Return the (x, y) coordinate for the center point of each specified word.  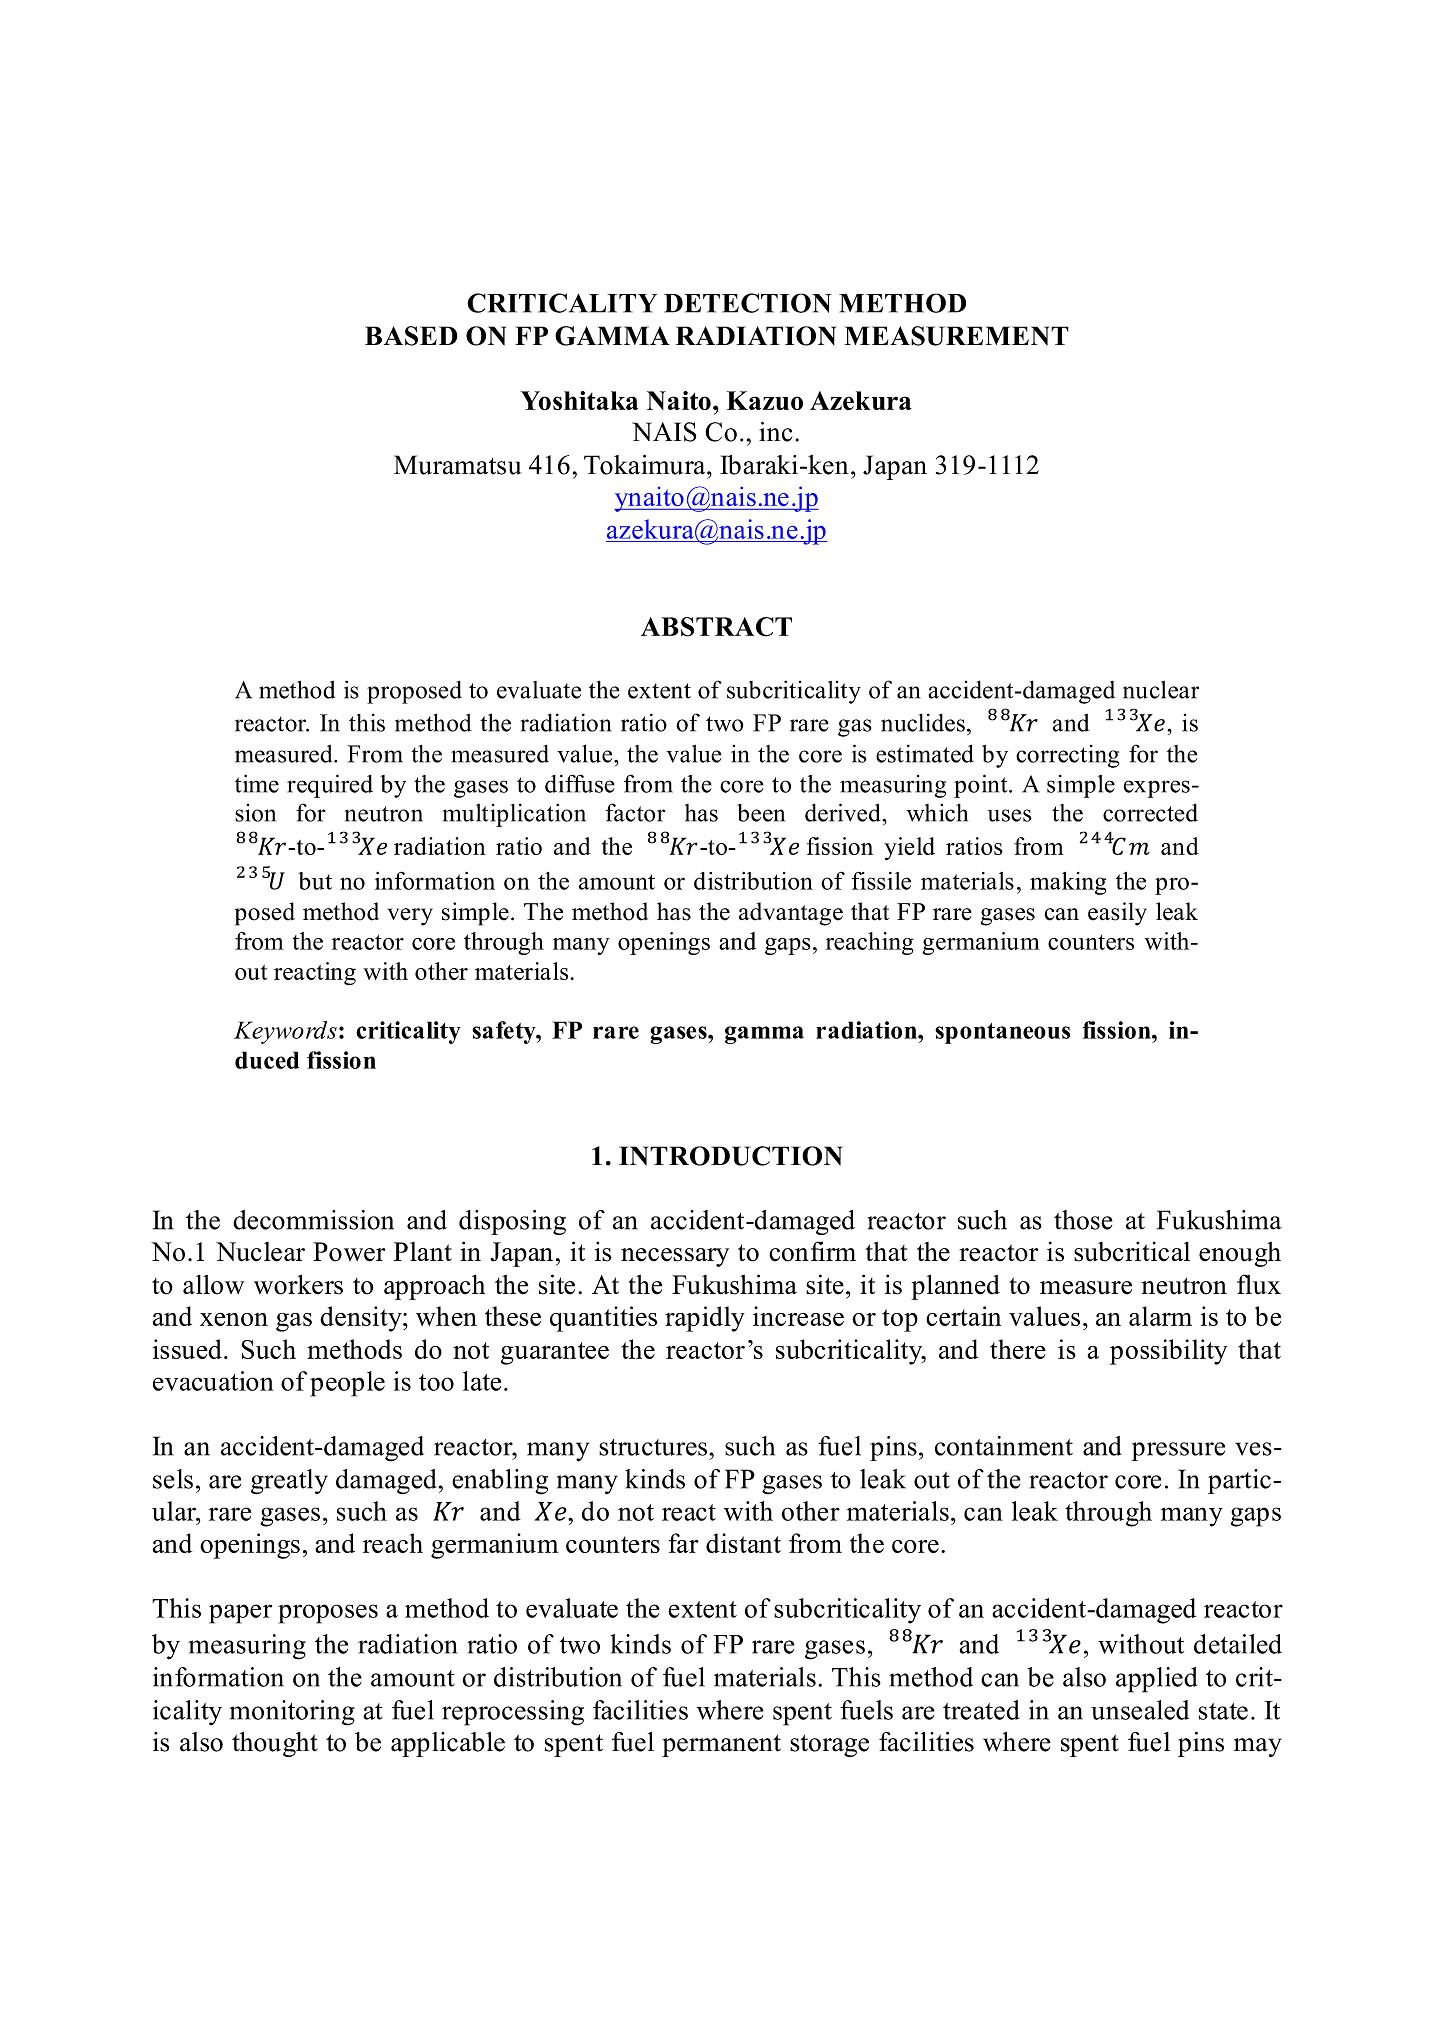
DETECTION (748, 303)
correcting (1067, 756)
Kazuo (765, 400)
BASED (411, 336)
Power (349, 1252)
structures (653, 1447)
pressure (1178, 1451)
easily (1117, 914)
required (330, 786)
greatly (289, 1482)
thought (275, 1744)
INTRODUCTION (730, 1156)
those (1083, 1220)
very (410, 917)
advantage (791, 914)
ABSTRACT (716, 627)
